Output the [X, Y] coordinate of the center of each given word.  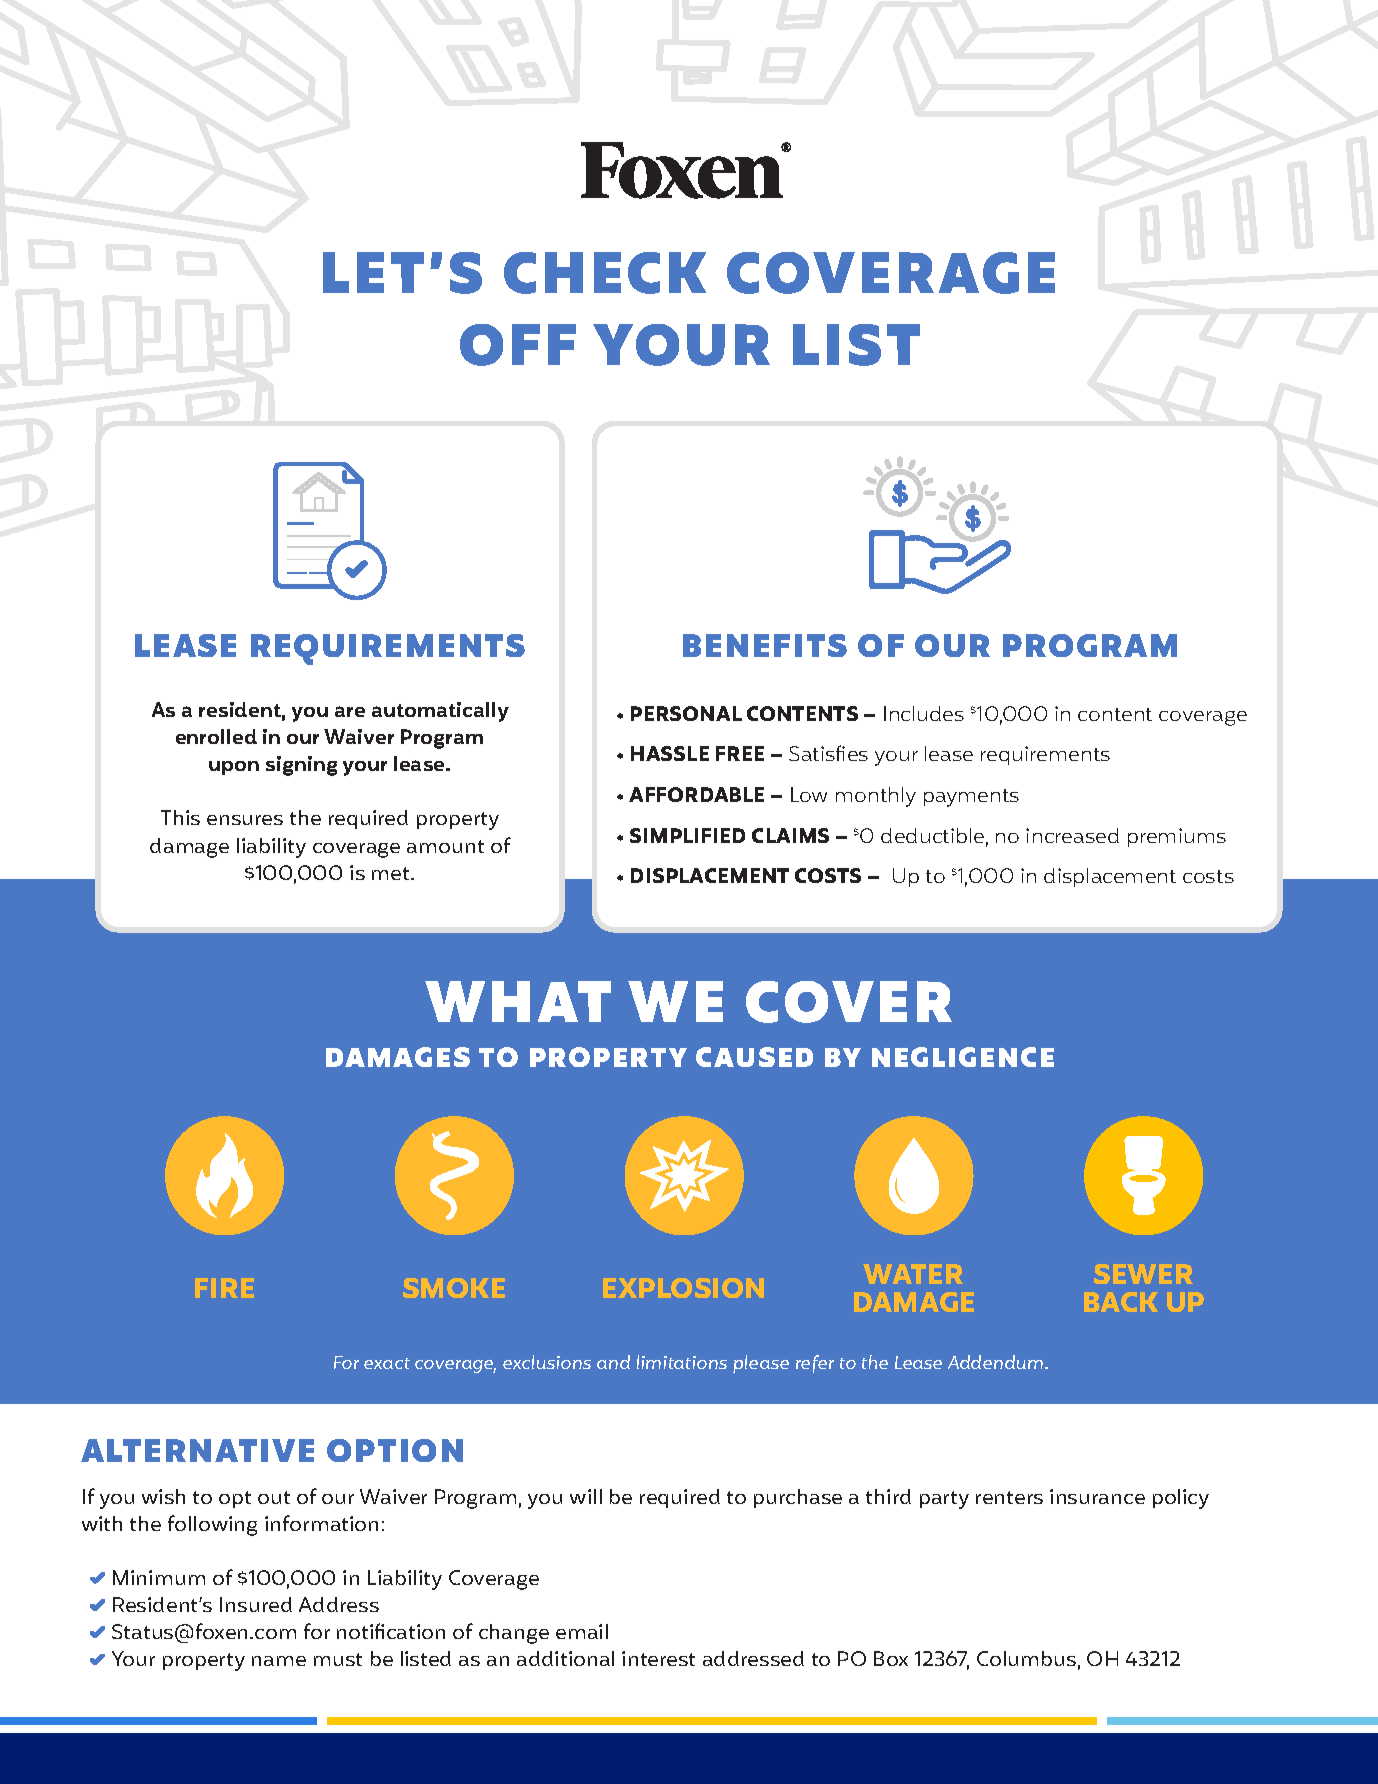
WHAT [518, 1001]
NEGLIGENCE [963, 1057]
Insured [256, 1604]
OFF [518, 345]
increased [1072, 835]
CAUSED [754, 1057]
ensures [245, 820]
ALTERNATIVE [197, 1450]
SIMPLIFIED [687, 835]
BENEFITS [765, 645]
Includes [924, 713]
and [613, 1362]
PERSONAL [686, 713]
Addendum [997, 1362]
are [350, 711]
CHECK [605, 273]
